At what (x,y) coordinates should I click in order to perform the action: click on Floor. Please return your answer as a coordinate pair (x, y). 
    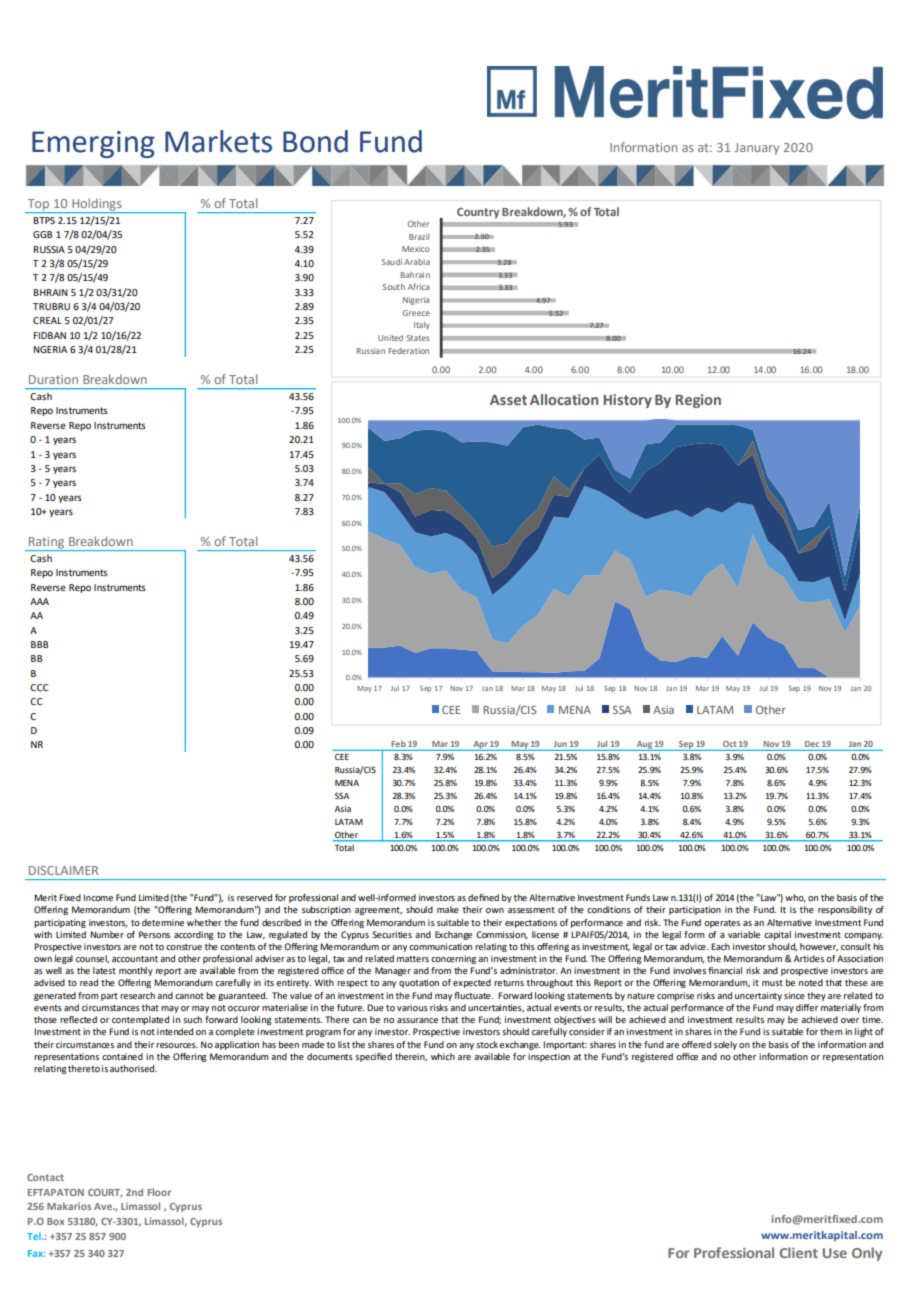
    Looking at the image, I should click on (159, 1192).
